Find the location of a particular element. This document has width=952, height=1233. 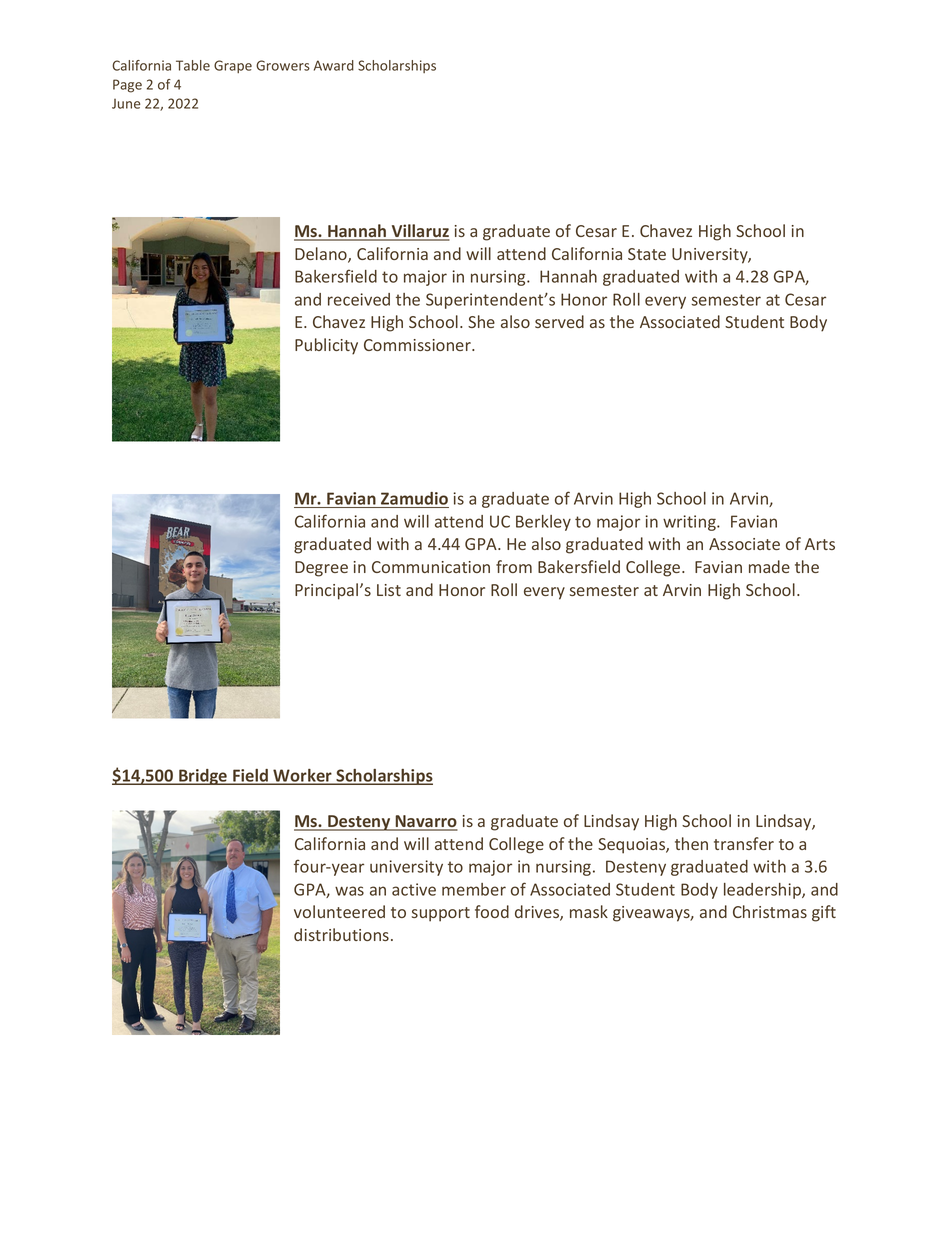

transfer is located at coordinates (744, 843).
